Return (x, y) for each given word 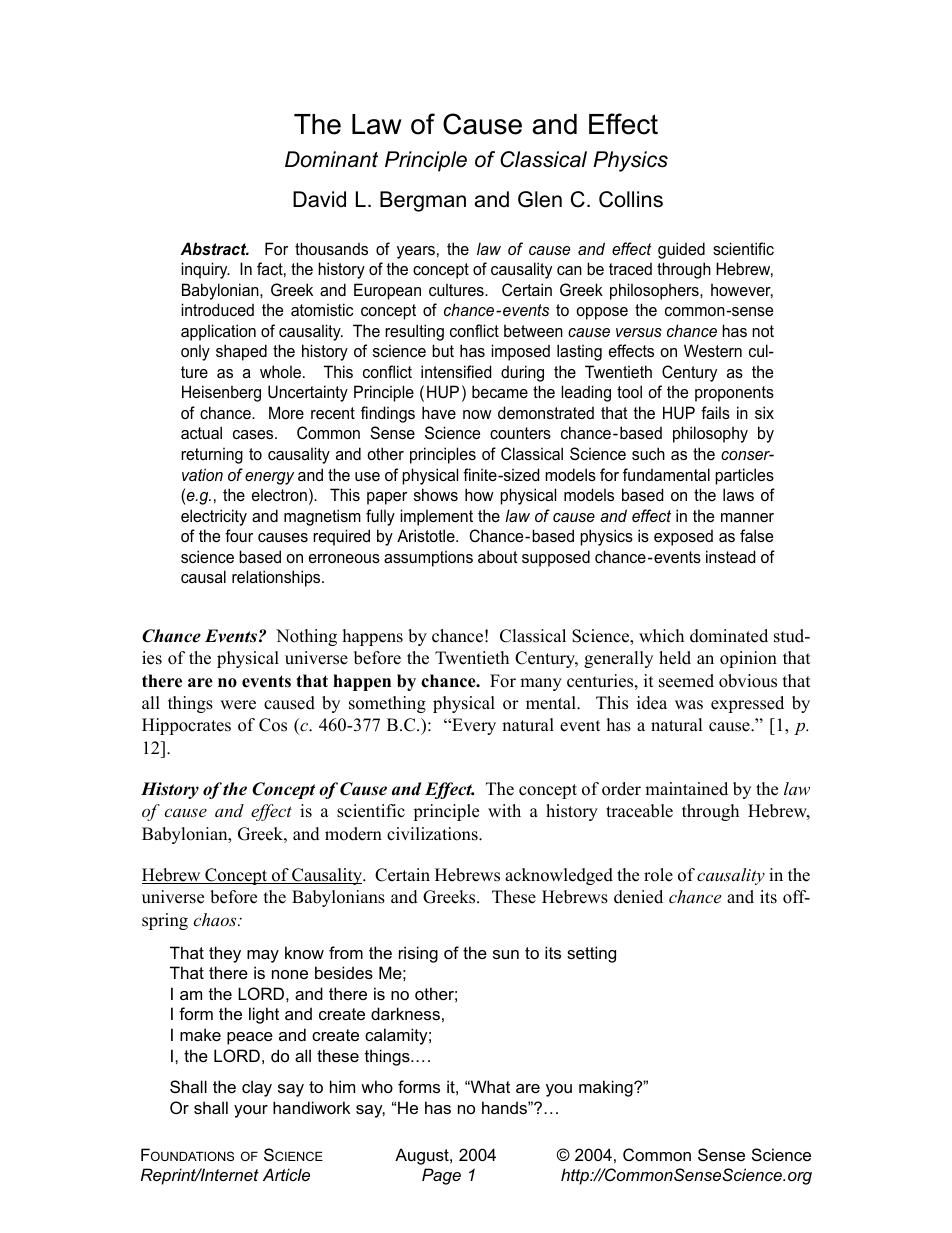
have (439, 412)
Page (441, 1176)
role (658, 875)
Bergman (423, 201)
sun (506, 954)
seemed (686, 681)
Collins (631, 199)
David (319, 199)
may (263, 956)
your (251, 1111)
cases (254, 434)
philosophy (710, 434)
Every (473, 726)
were (238, 705)
